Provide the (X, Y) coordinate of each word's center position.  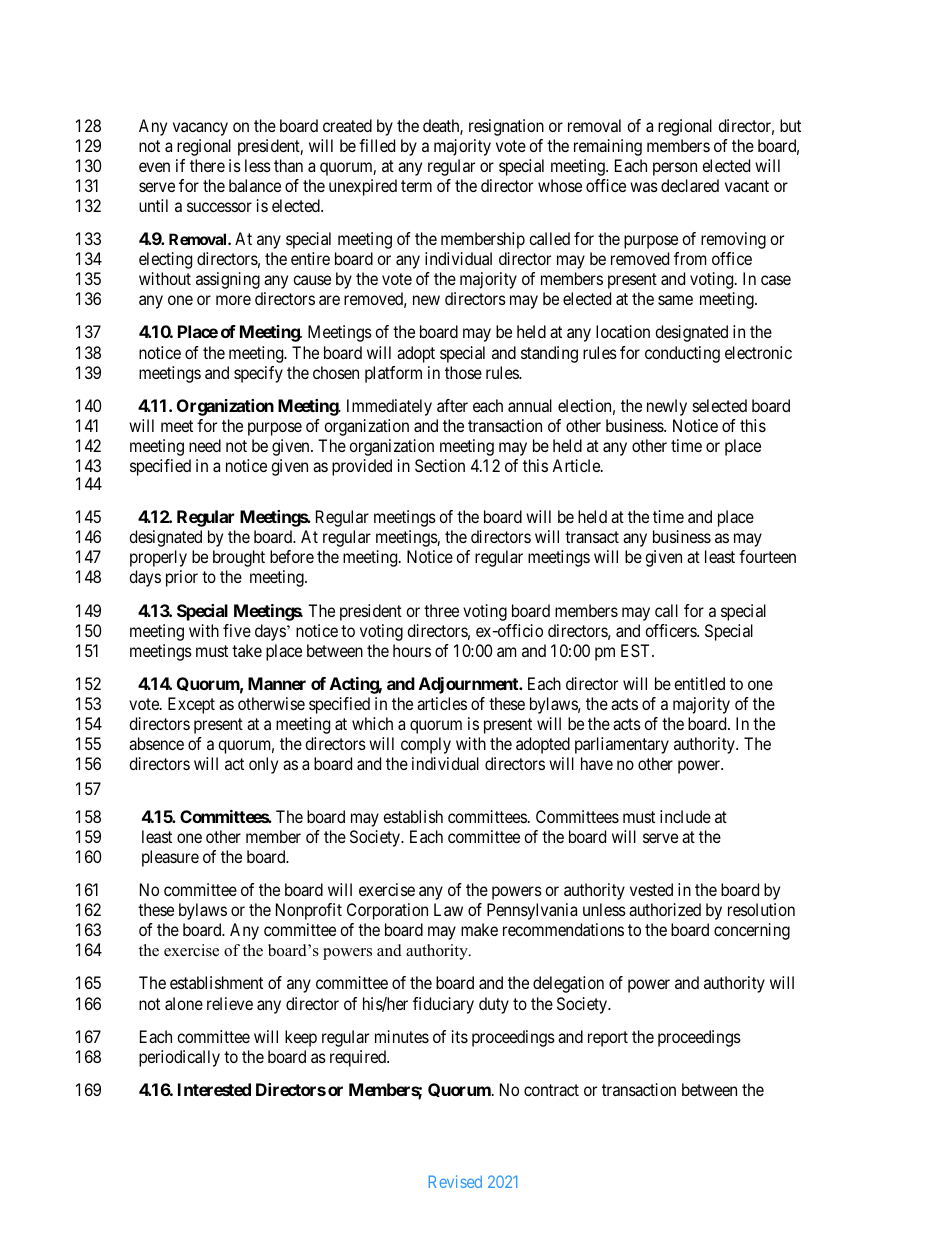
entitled (699, 683)
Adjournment (470, 685)
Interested (214, 1089)
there (207, 165)
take (247, 650)
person (675, 169)
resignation (506, 127)
